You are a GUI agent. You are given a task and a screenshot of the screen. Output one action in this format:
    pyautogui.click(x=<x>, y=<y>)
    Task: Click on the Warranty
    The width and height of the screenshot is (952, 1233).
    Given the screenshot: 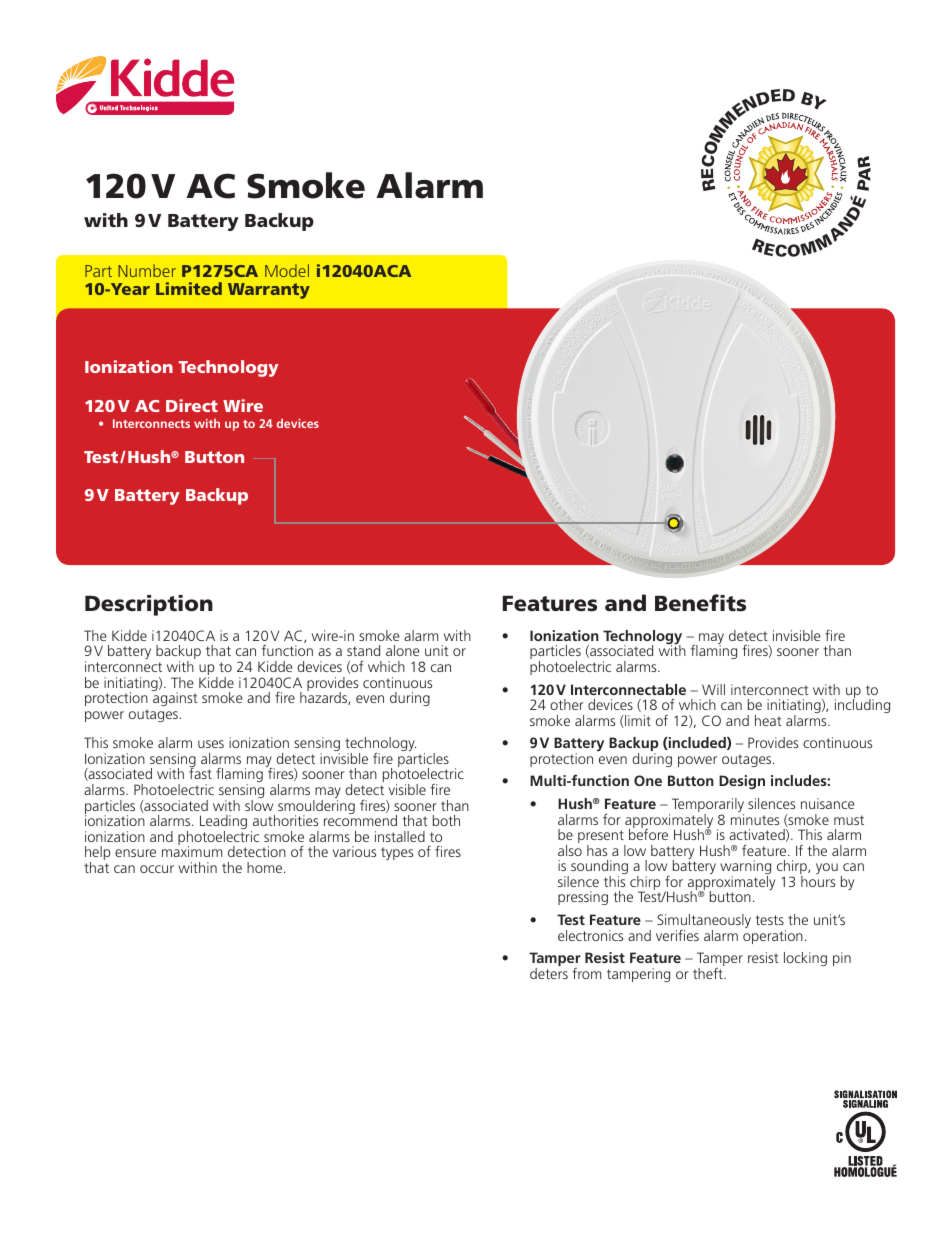 What is the action you would take?
    pyautogui.click(x=269, y=291)
